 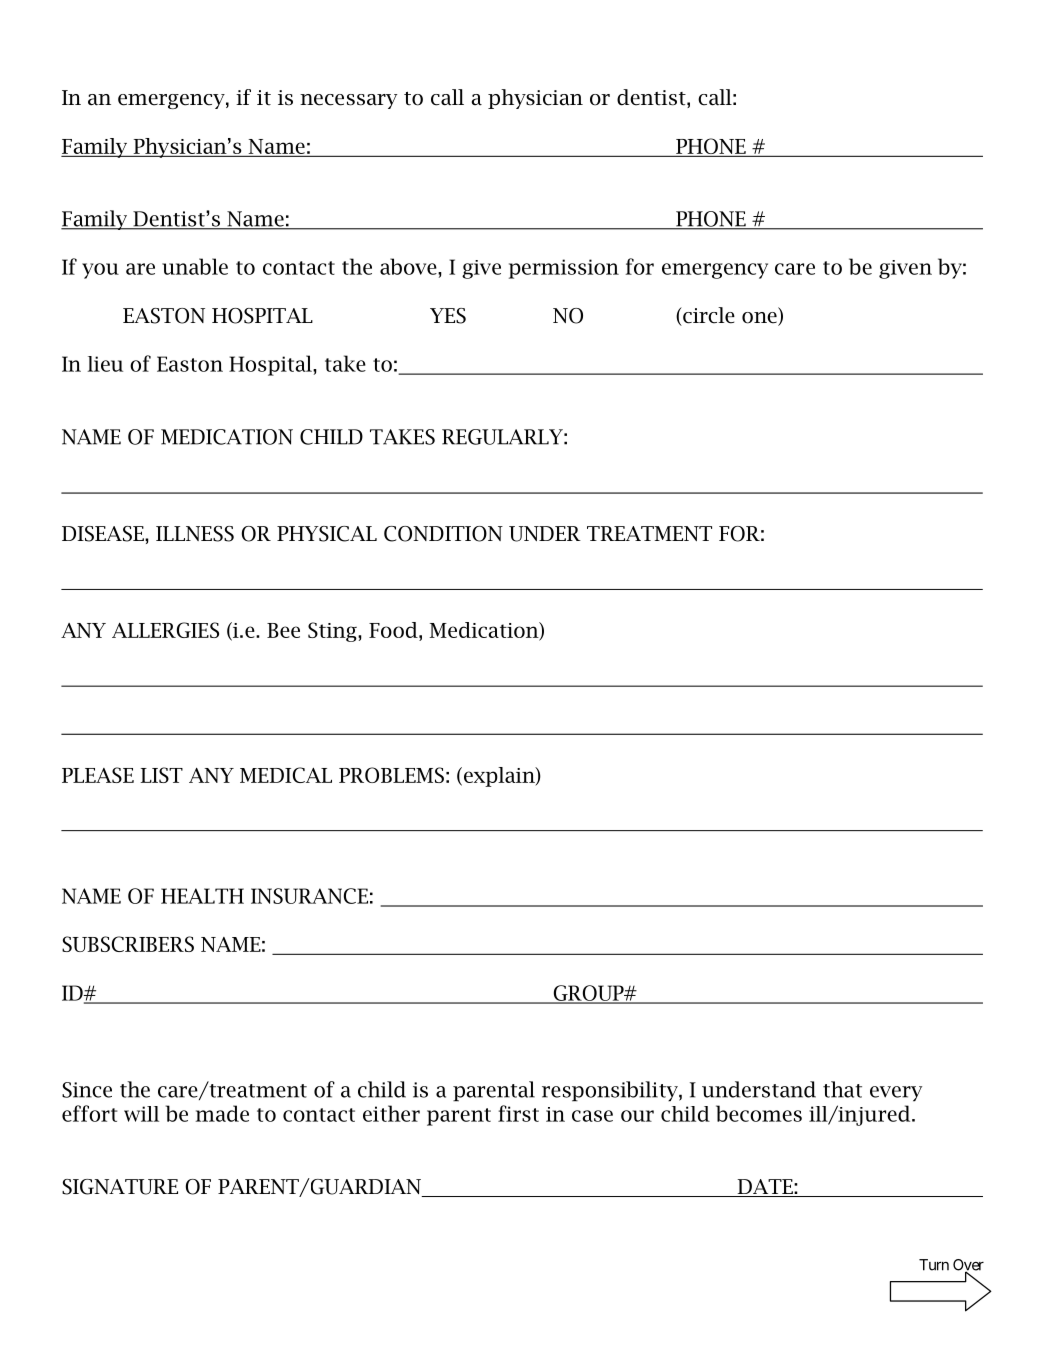 What do you see at coordinates (120, 1187) in the screenshot?
I see `SIGNATURE` at bounding box center [120, 1187].
